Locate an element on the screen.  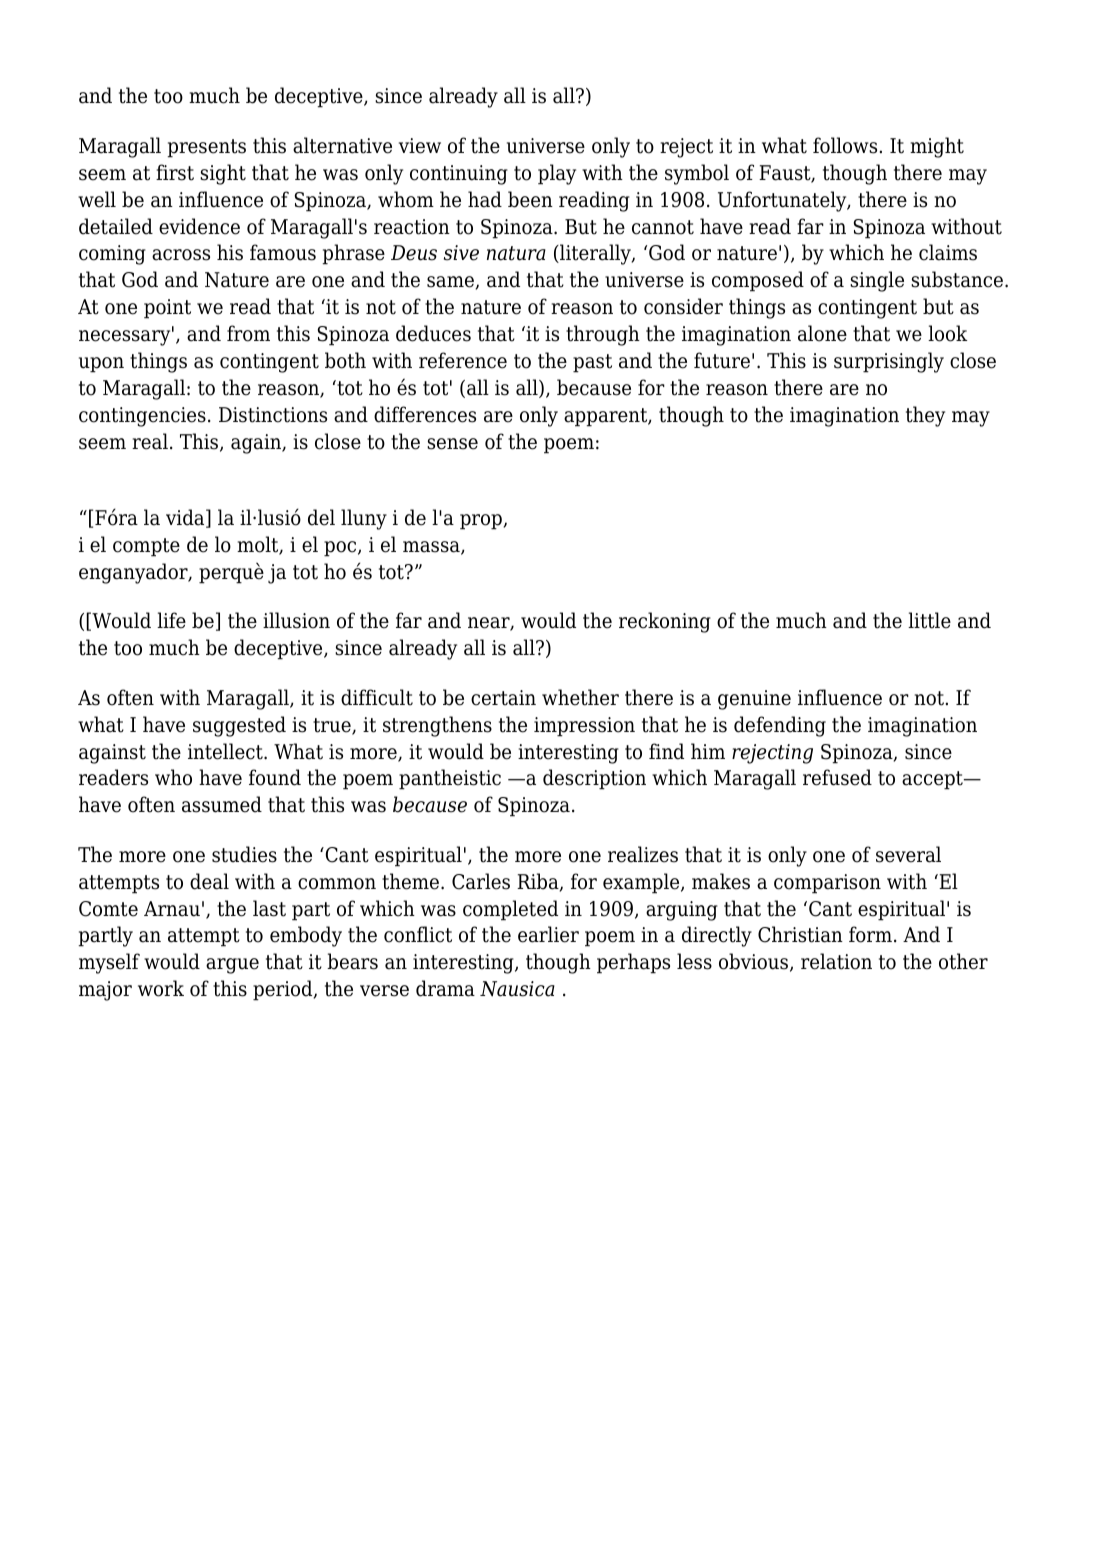
relation is located at coordinates (836, 961).
